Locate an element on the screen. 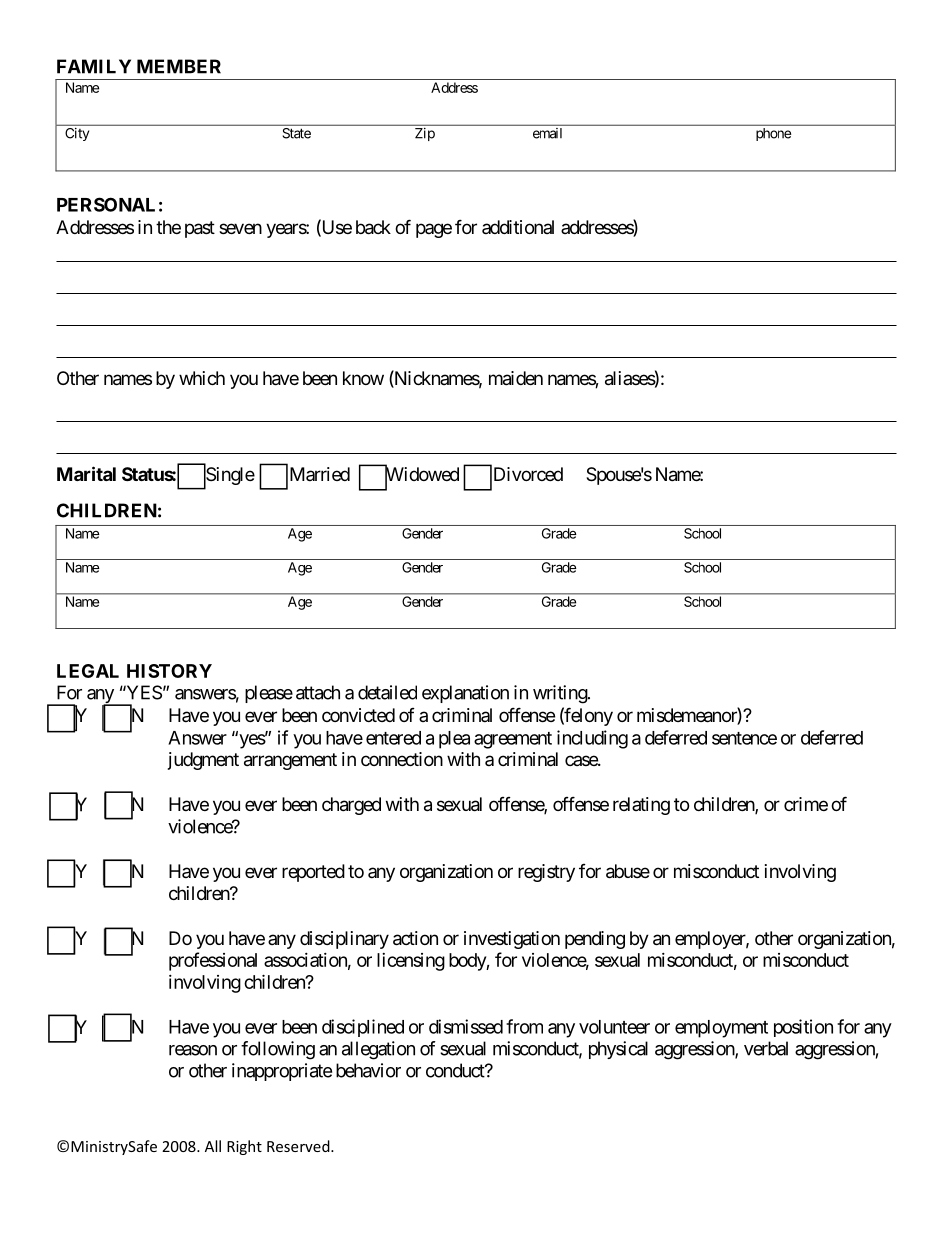 Image resolution: width=952 pixels, height=1233 pixels. maiden is located at coordinates (516, 378).
